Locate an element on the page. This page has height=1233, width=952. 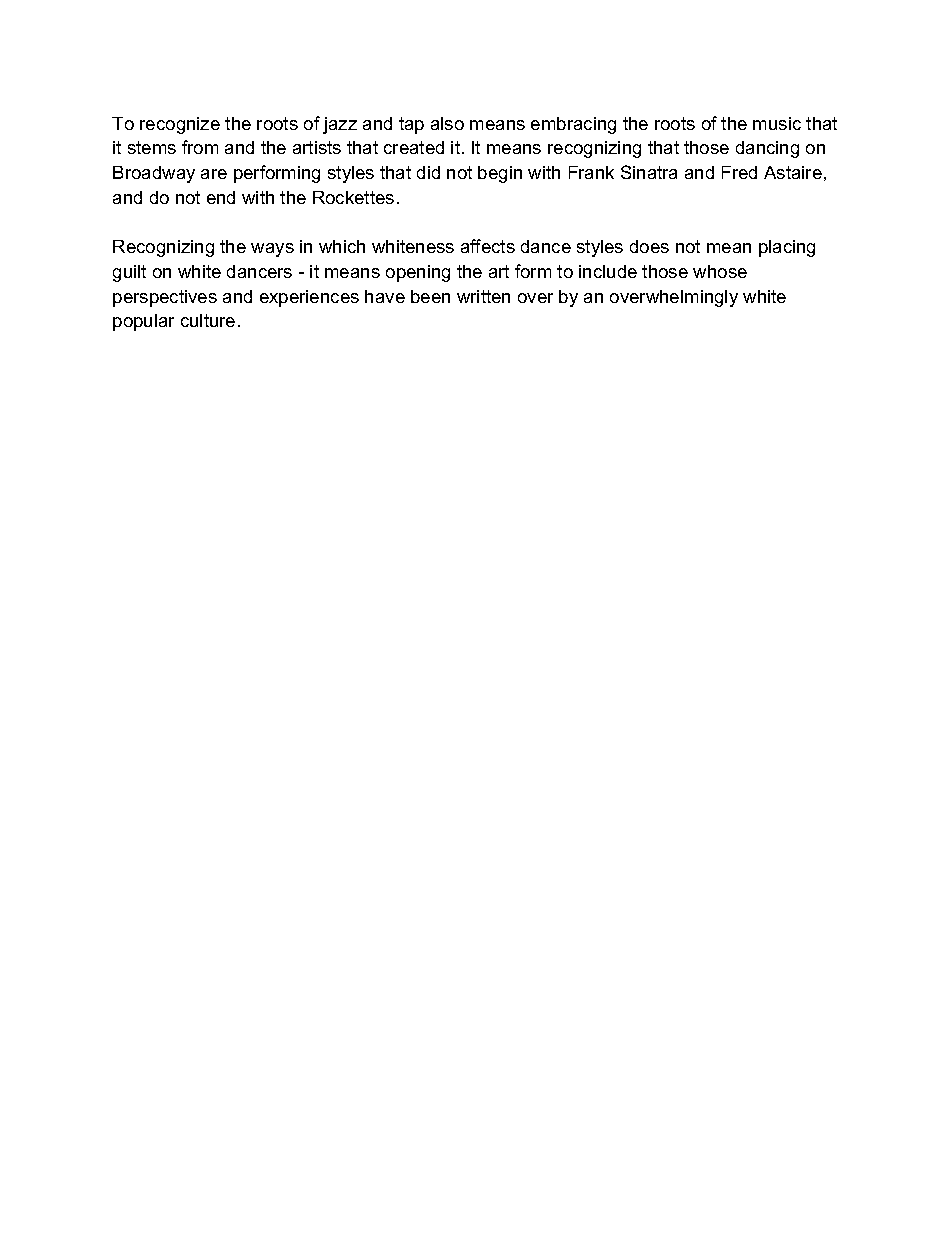
also is located at coordinates (447, 123).
